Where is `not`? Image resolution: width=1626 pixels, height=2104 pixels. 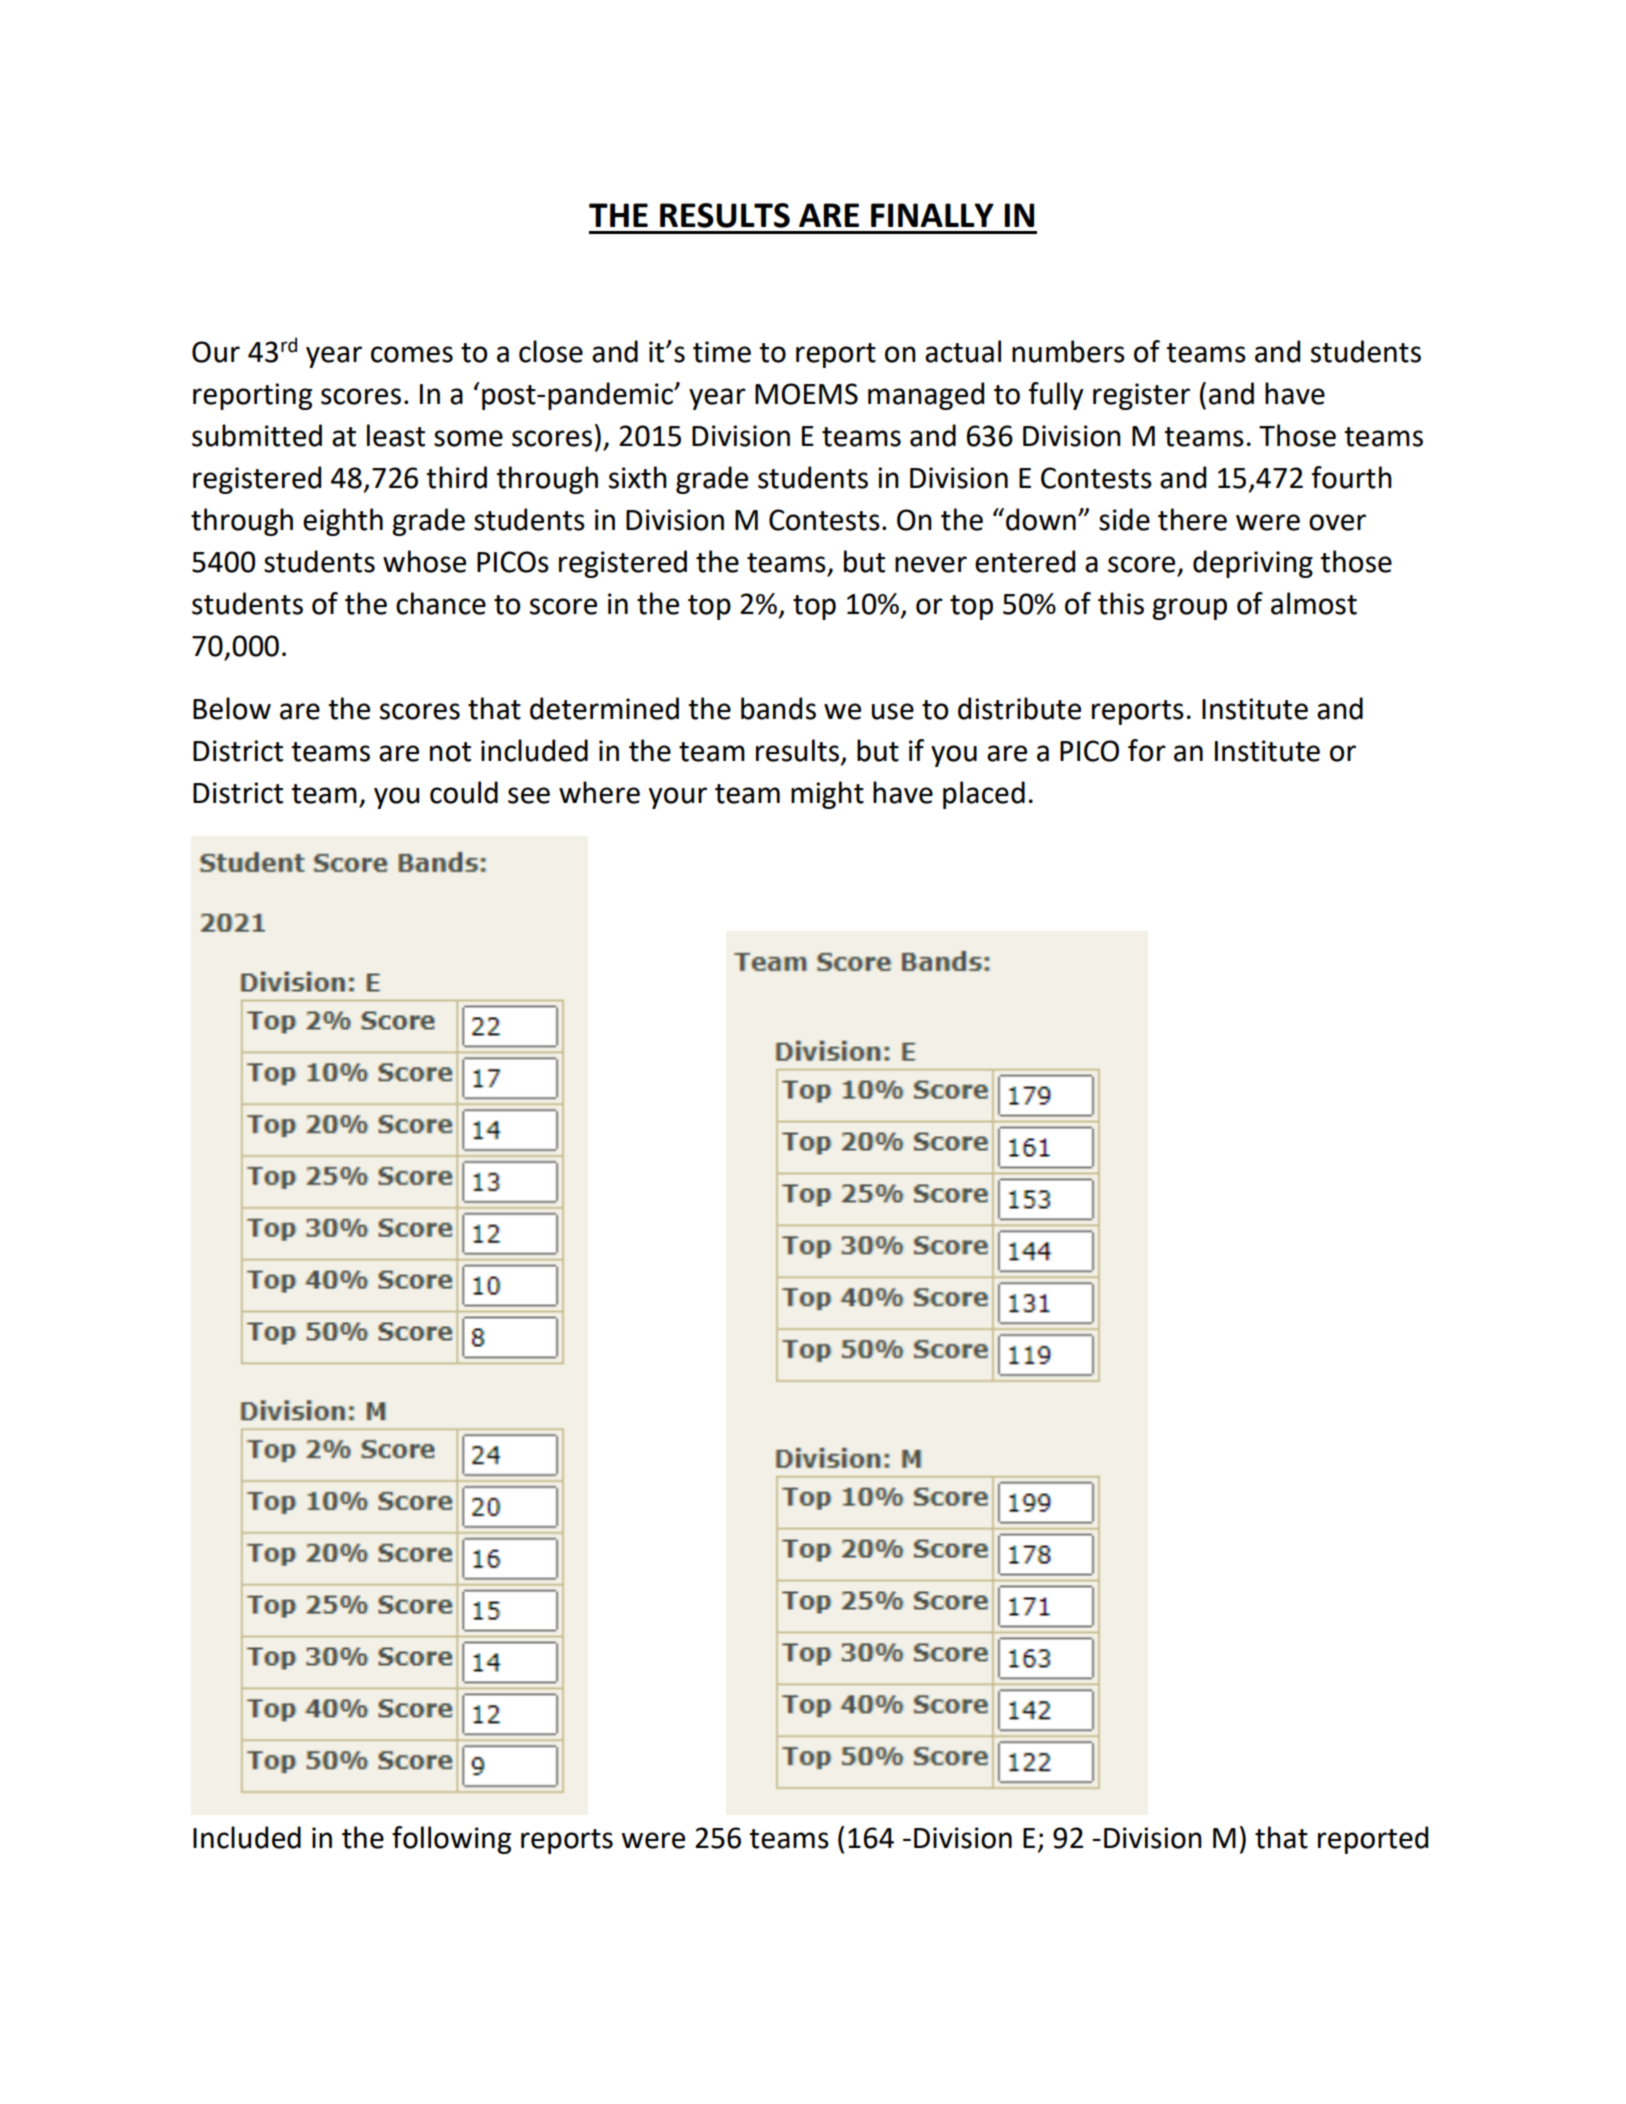
not is located at coordinates (450, 752).
